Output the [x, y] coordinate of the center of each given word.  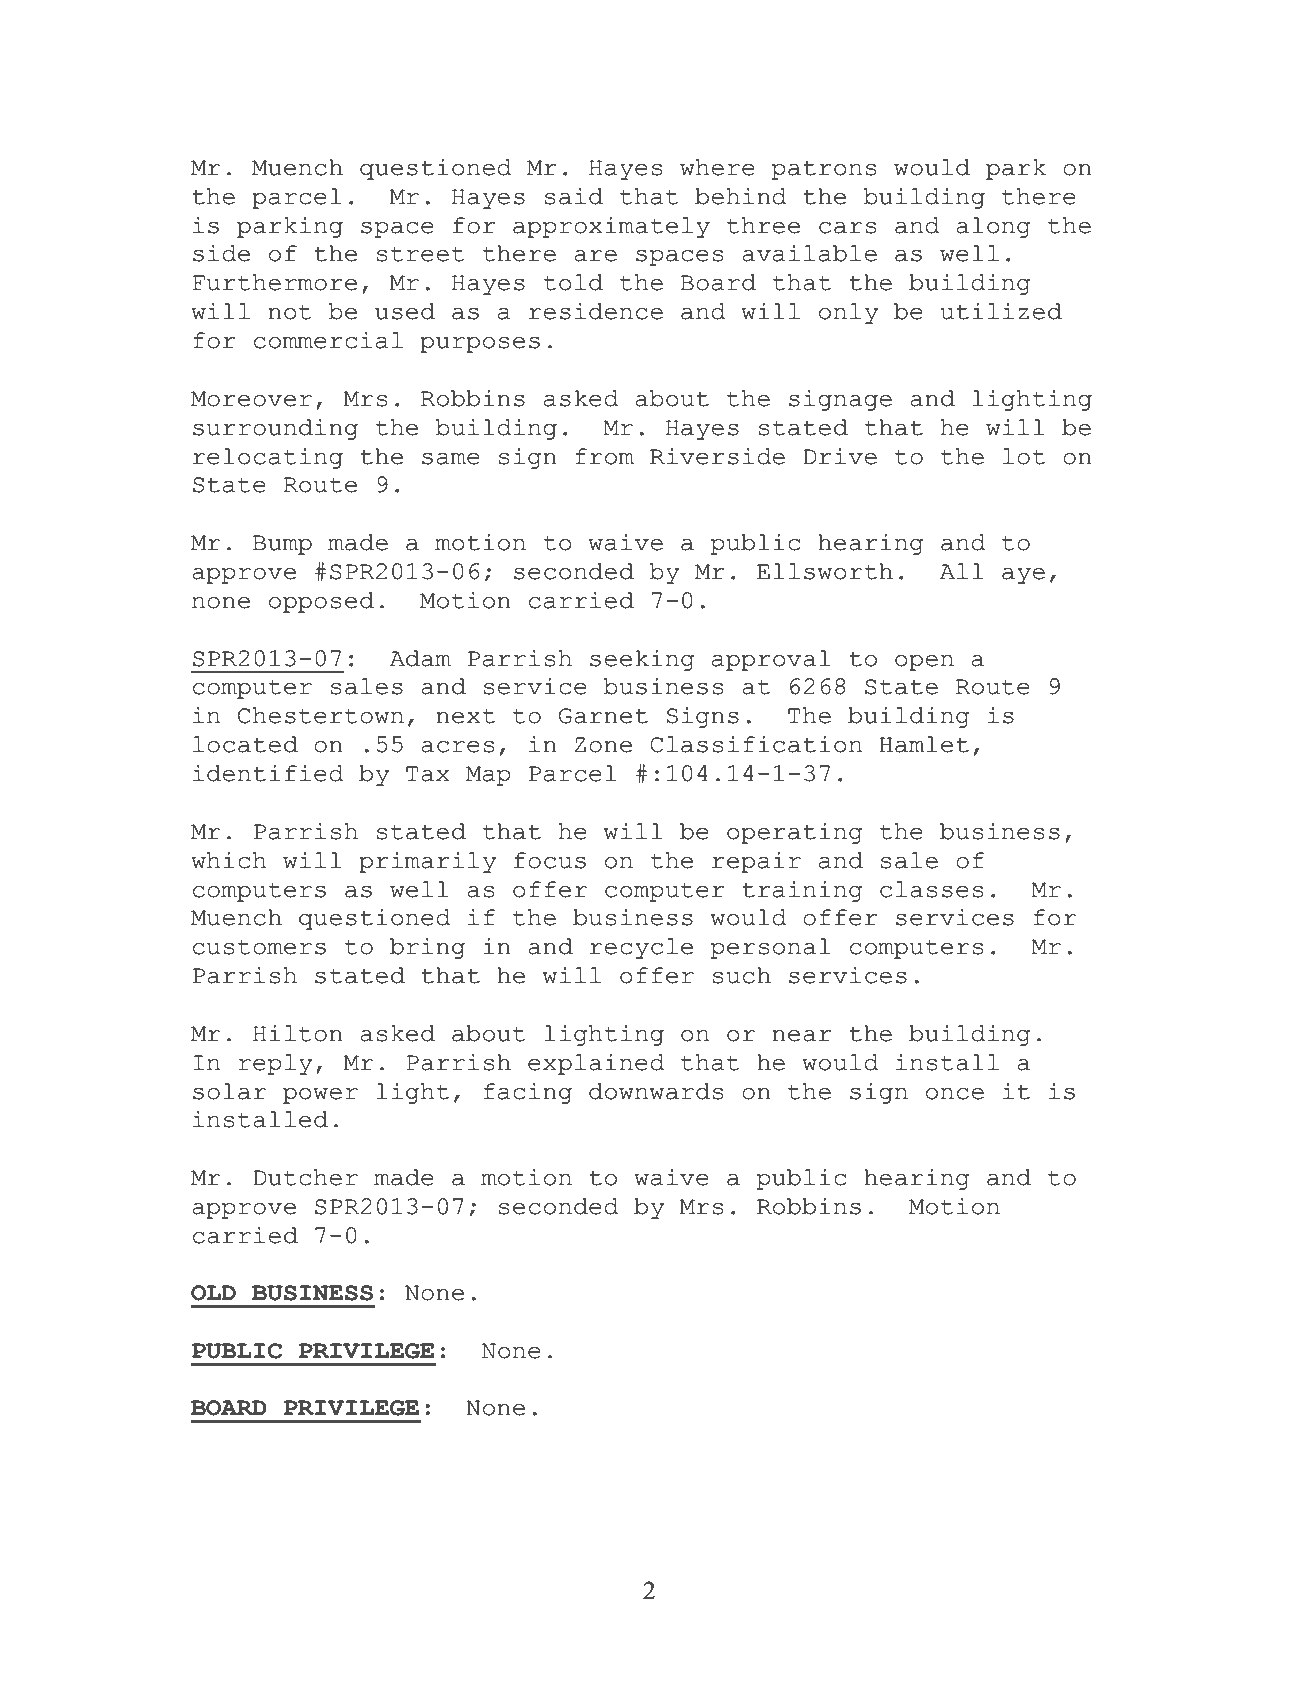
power [320, 1096]
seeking [642, 660]
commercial [328, 340]
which [228, 860]
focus [550, 860]
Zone [603, 745]
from [604, 456]
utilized [1001, 311]
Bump [282, 545]
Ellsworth [825, 571]
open [924, 663]
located [245, 744]
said [573, 196]
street [420, 254]
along [993, 227]
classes [931, 889]
